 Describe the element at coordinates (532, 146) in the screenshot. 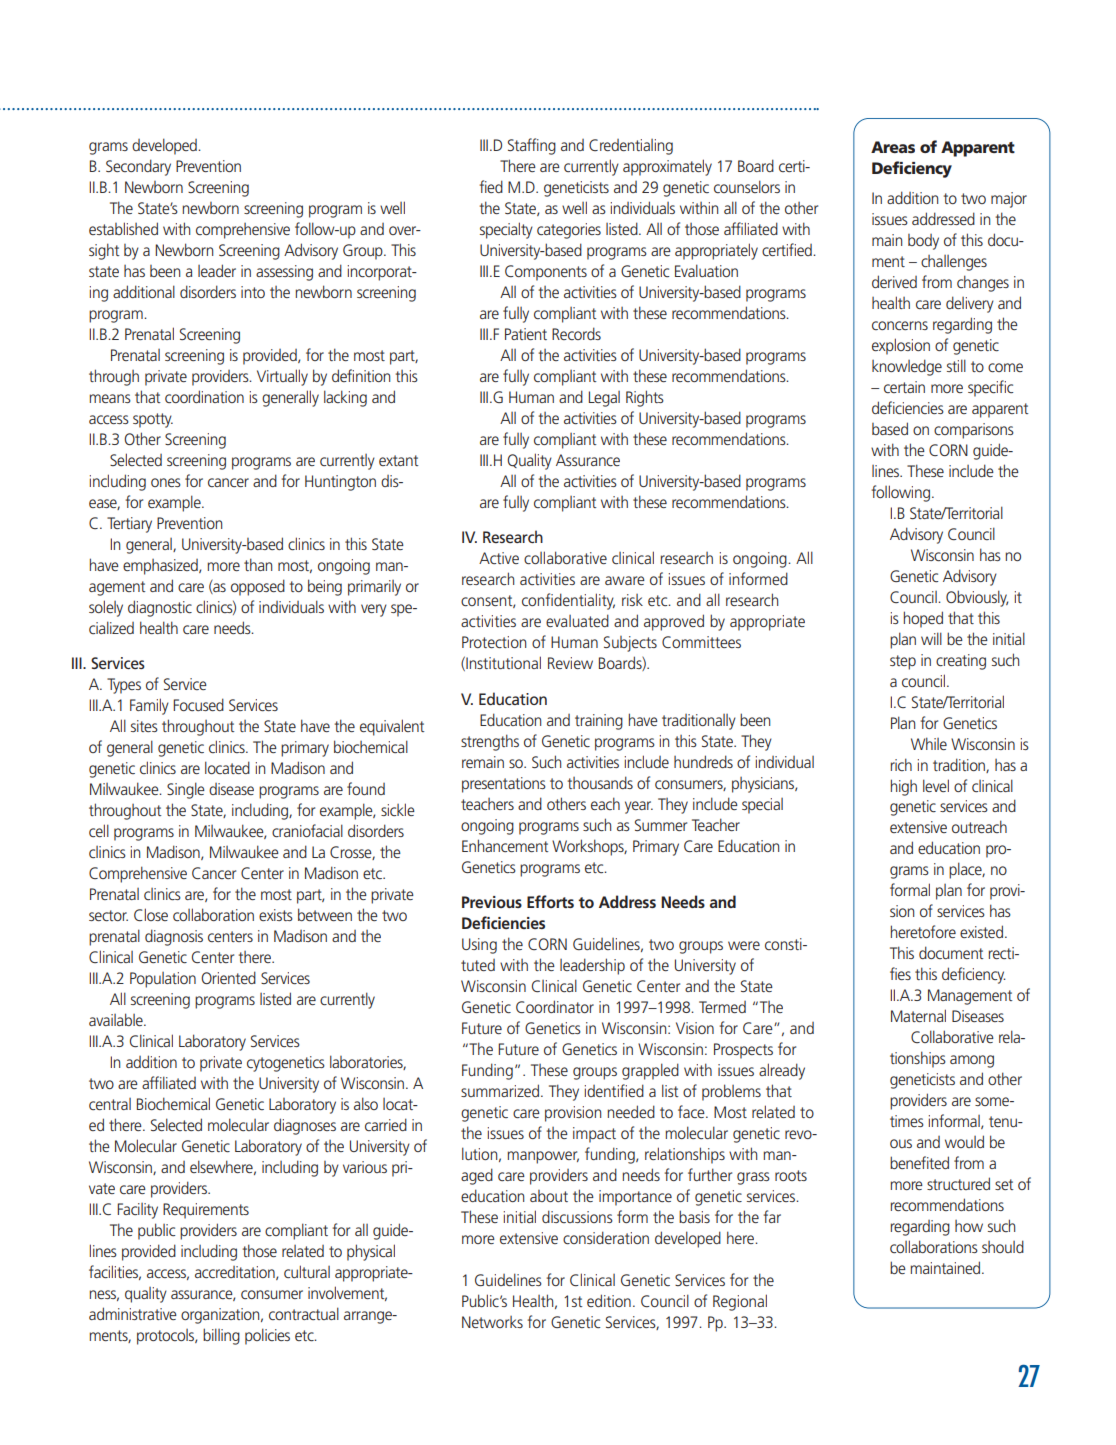

I see `Staffing` at that location.
